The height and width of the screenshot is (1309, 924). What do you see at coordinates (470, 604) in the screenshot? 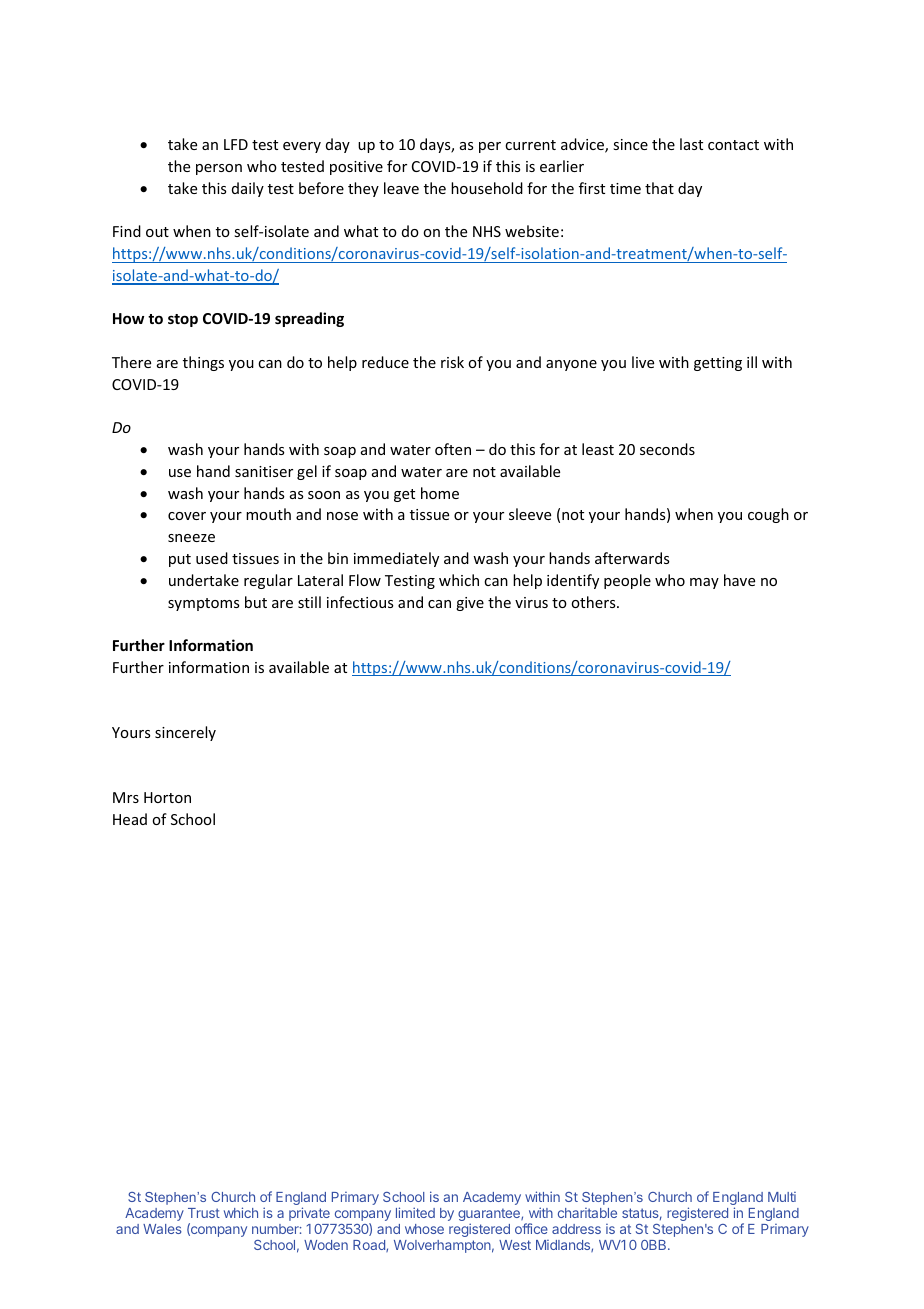
I see `give` at bounding box center [470, 604].
